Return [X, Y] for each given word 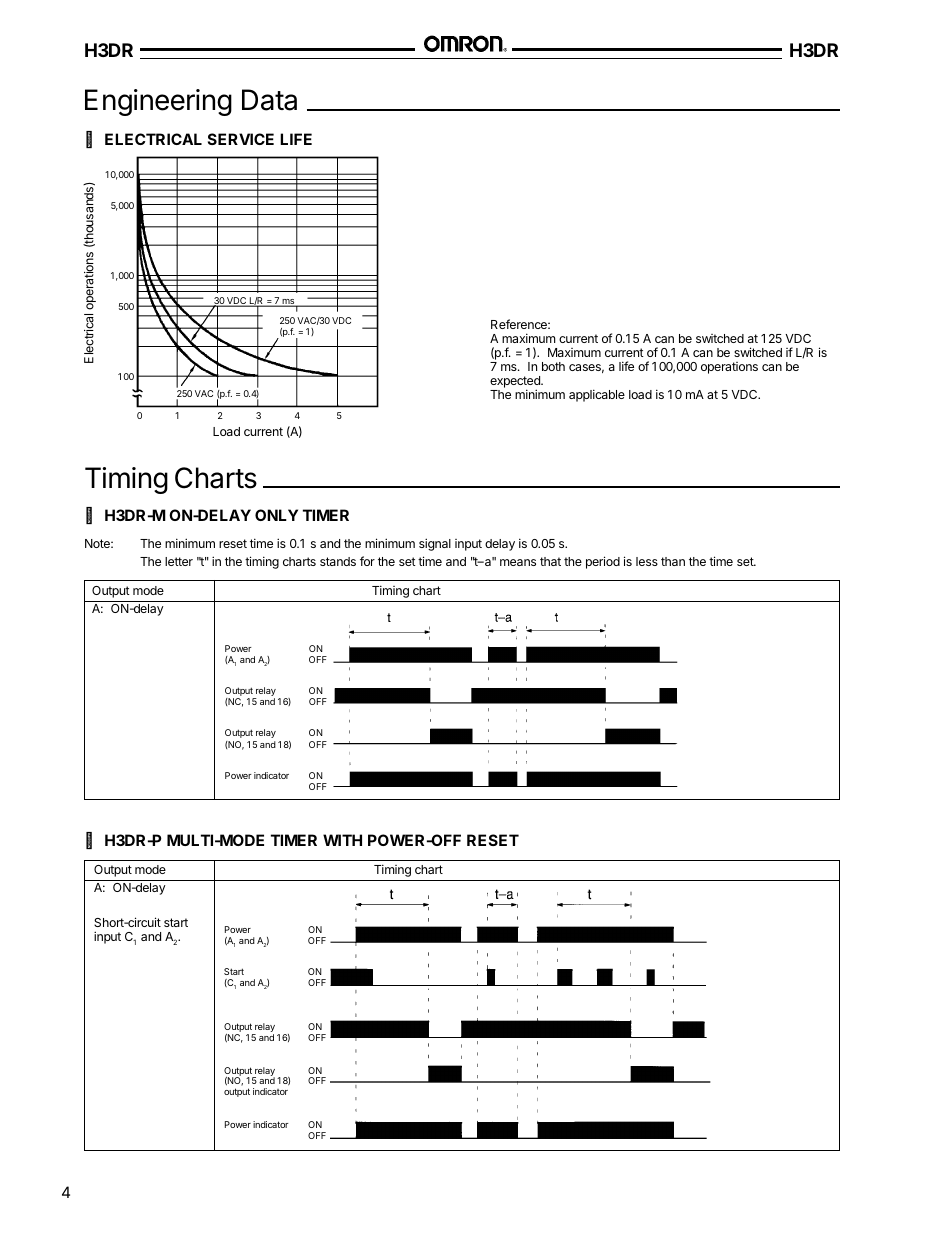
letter [179, 561]
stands [338, 561]
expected [516, 383]
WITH [342, 840]
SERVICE [241, 139]
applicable [597, 395]
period [603, 562]
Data [269, 100]
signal [435, 544]
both [553, 366]
